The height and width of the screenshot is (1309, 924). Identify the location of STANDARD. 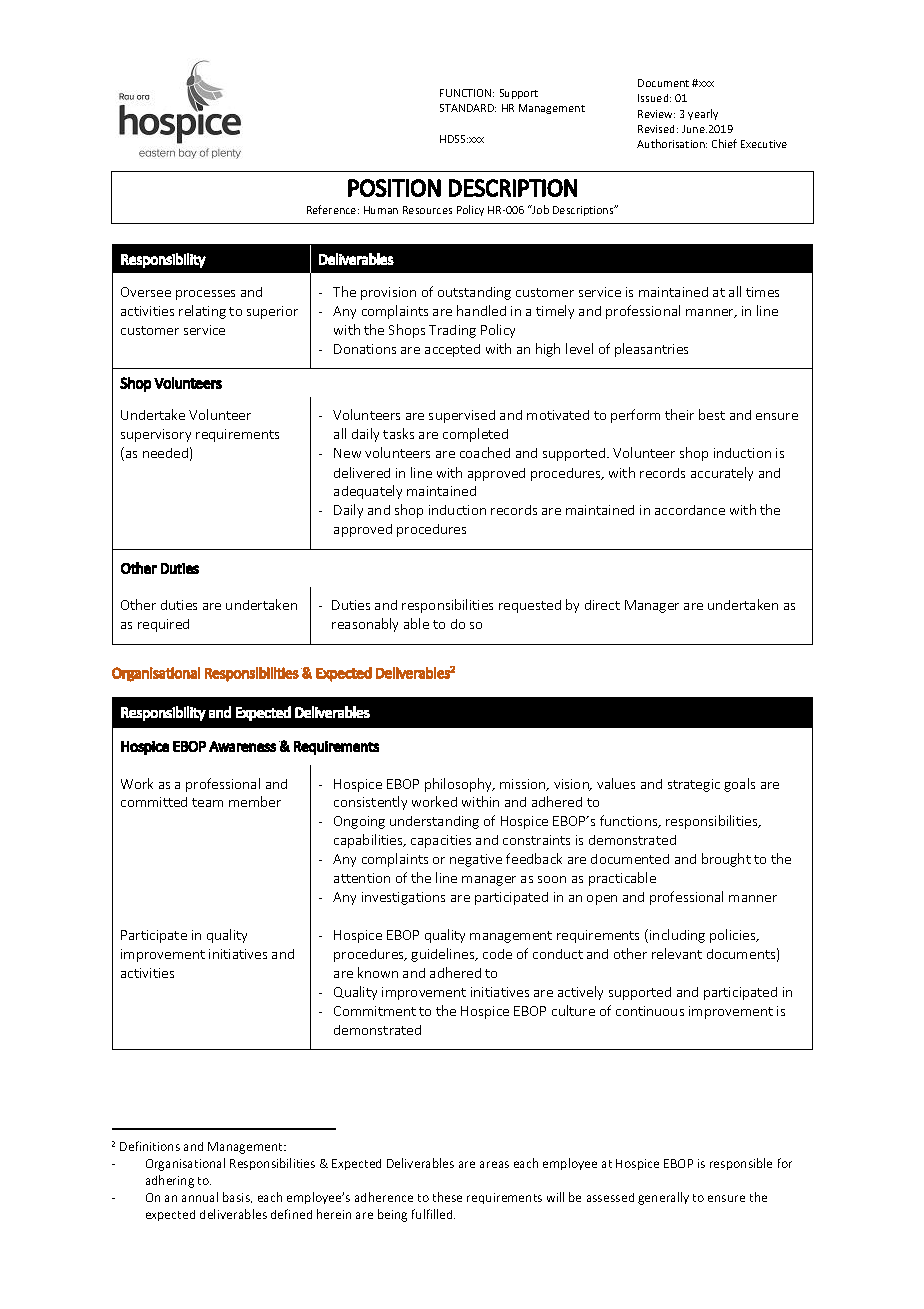
(468, 108).
